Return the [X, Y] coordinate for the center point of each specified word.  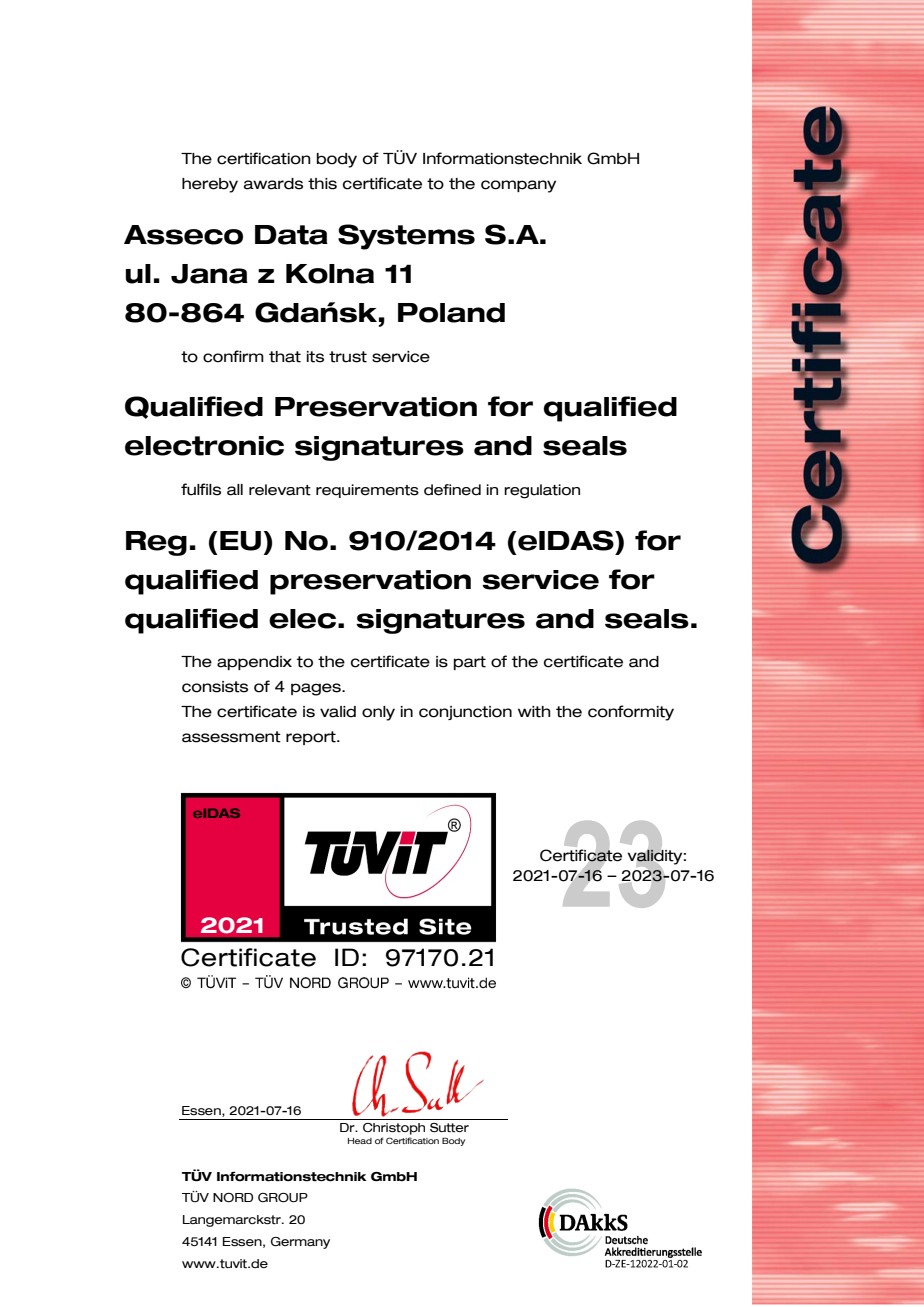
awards [273, 184]
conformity [631, 713]
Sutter [449, 1128]
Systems [406, 237]
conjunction [465, 713]
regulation [542, 491]
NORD [233, 1198]
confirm [233, 356]
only [378, 713]
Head [360, 1141]
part [470, 663]
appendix [254, 663]
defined [452, 490]
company [518, 186]
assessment [231, 737]
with [534, 712]
